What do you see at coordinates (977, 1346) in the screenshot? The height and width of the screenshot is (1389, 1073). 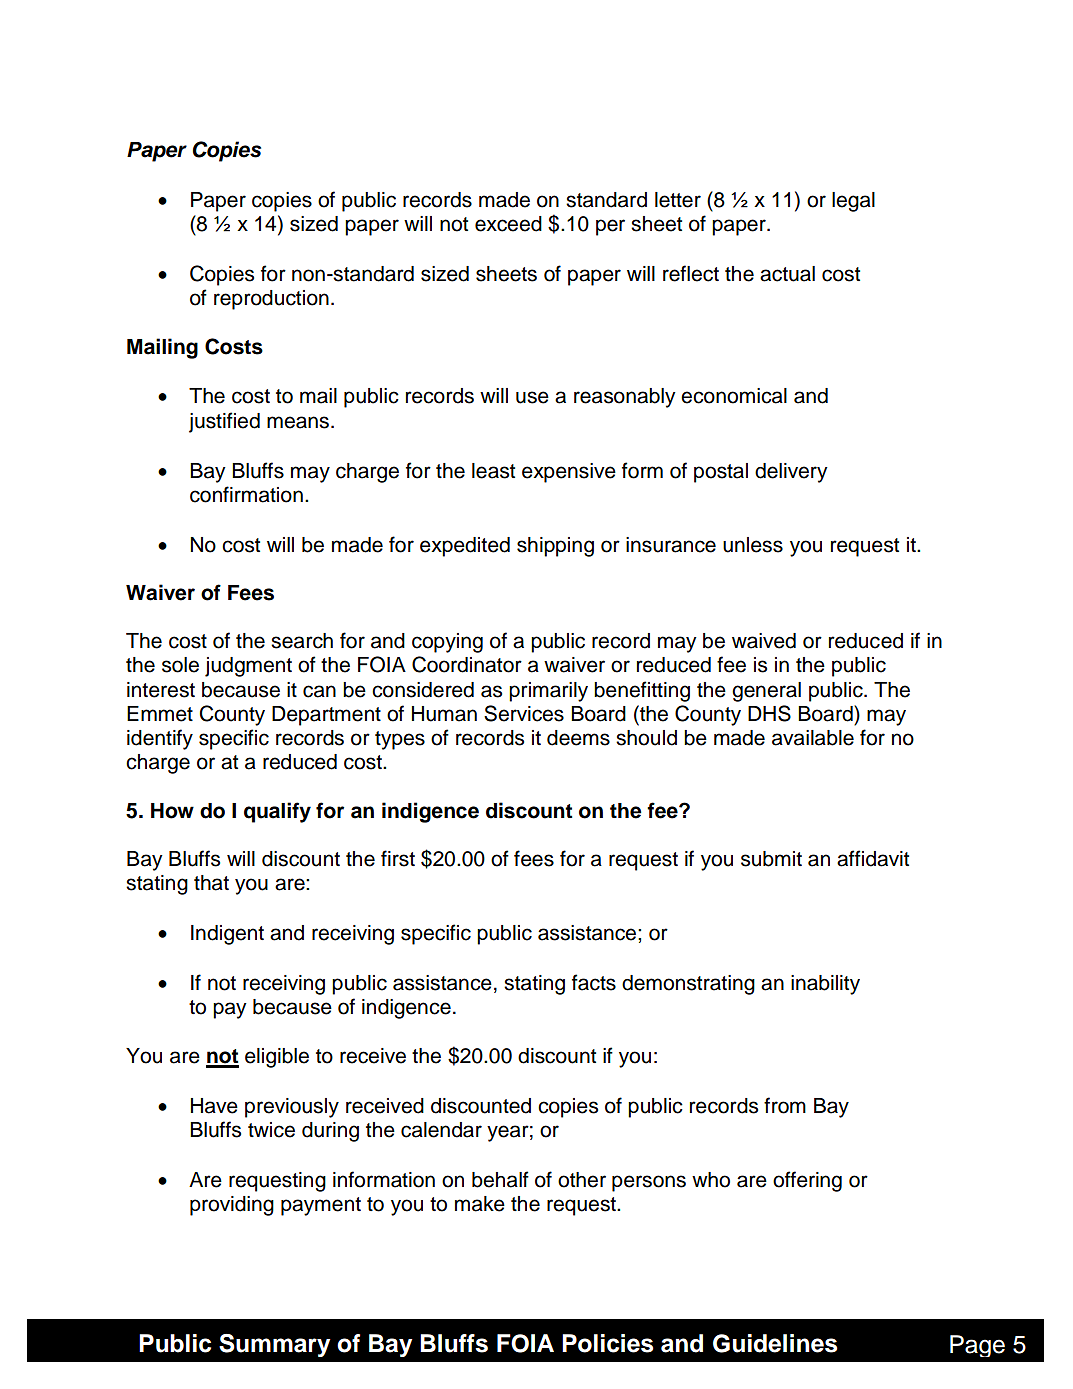 I see `Page` at bounding box center [977, 1346].
